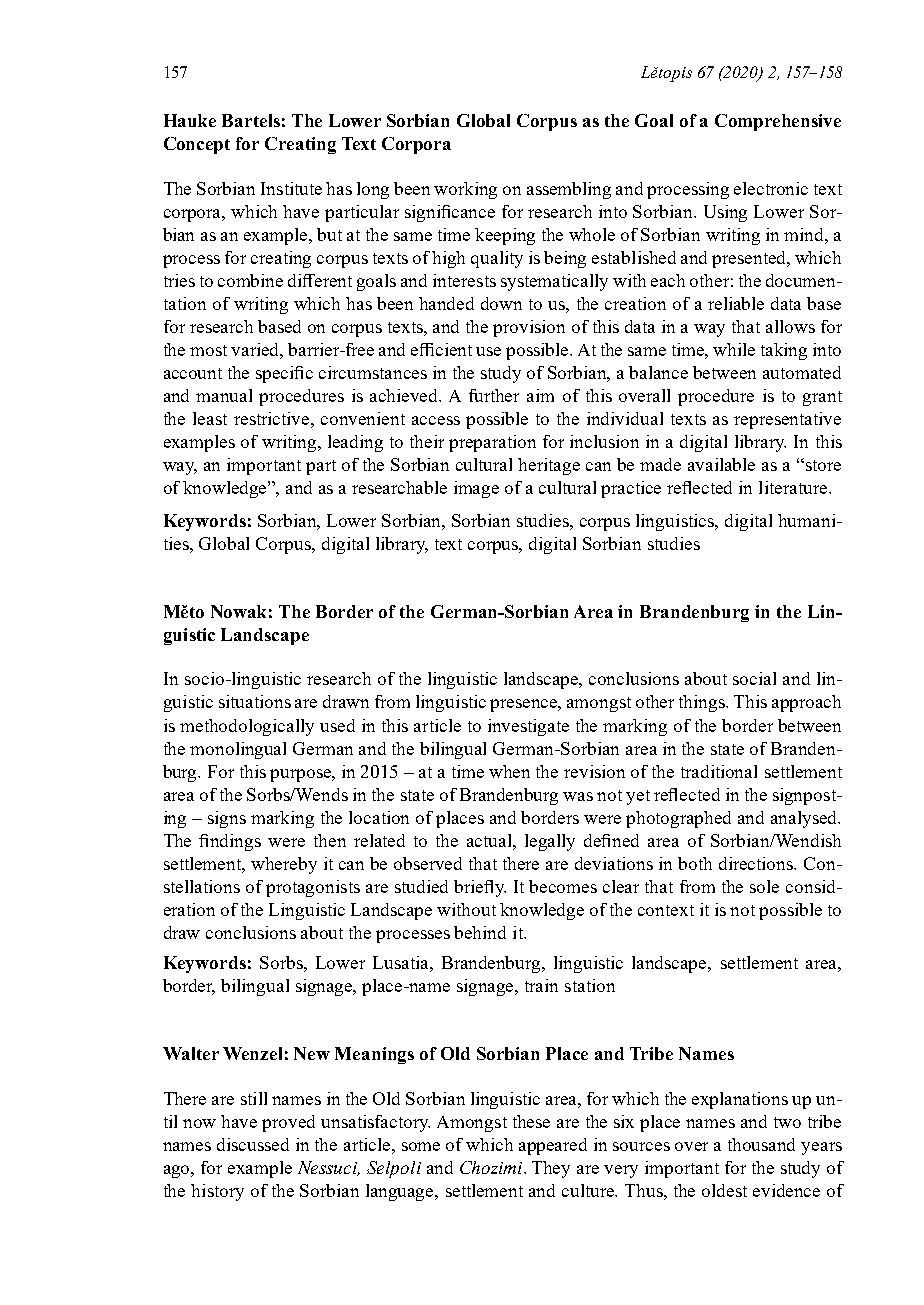 The width and height of the image is (924, 1305). Describe the element at coordinates (529, 328) in the image. I see `provision` at that location.
